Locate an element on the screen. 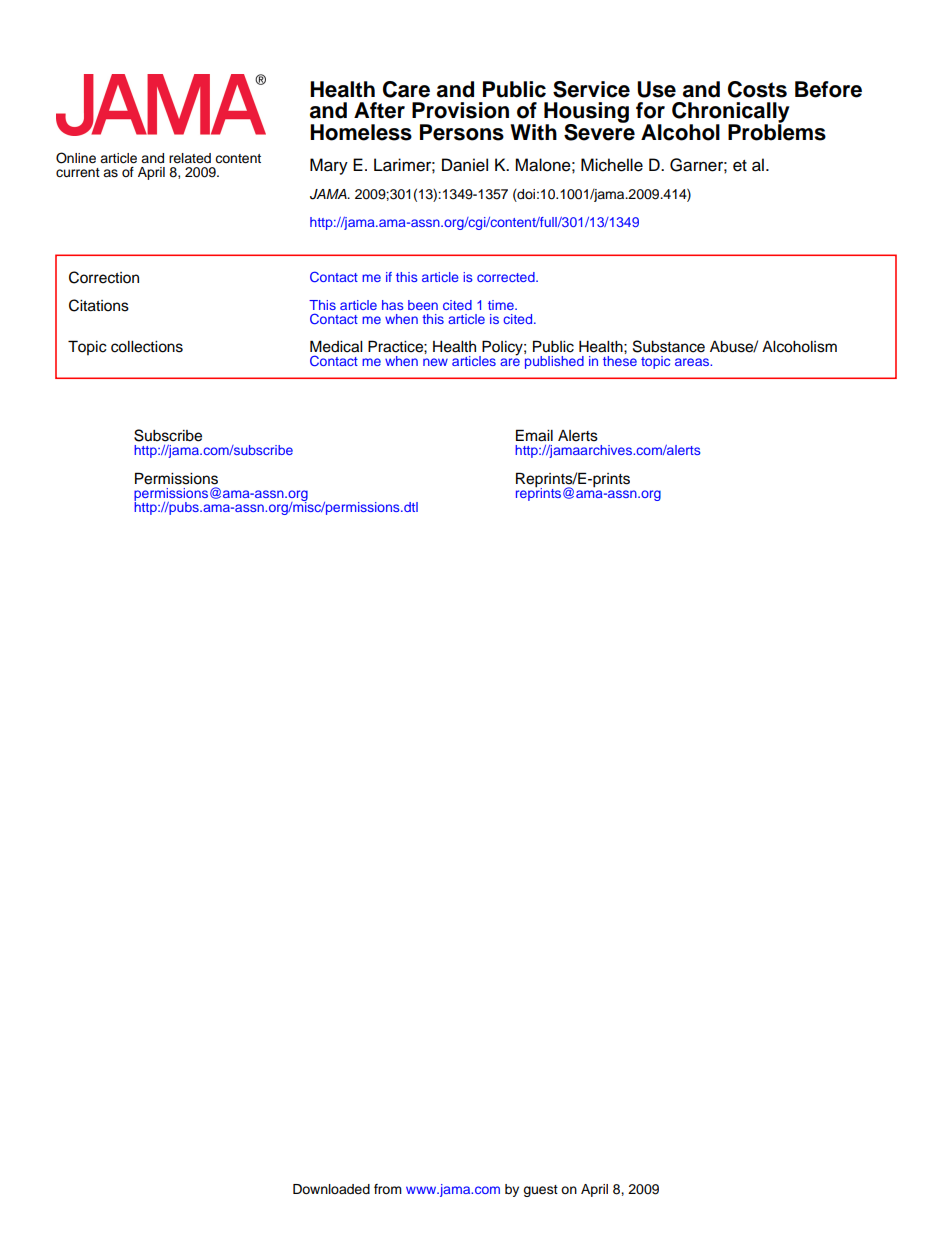  related is located at coordinates (190, 158).
